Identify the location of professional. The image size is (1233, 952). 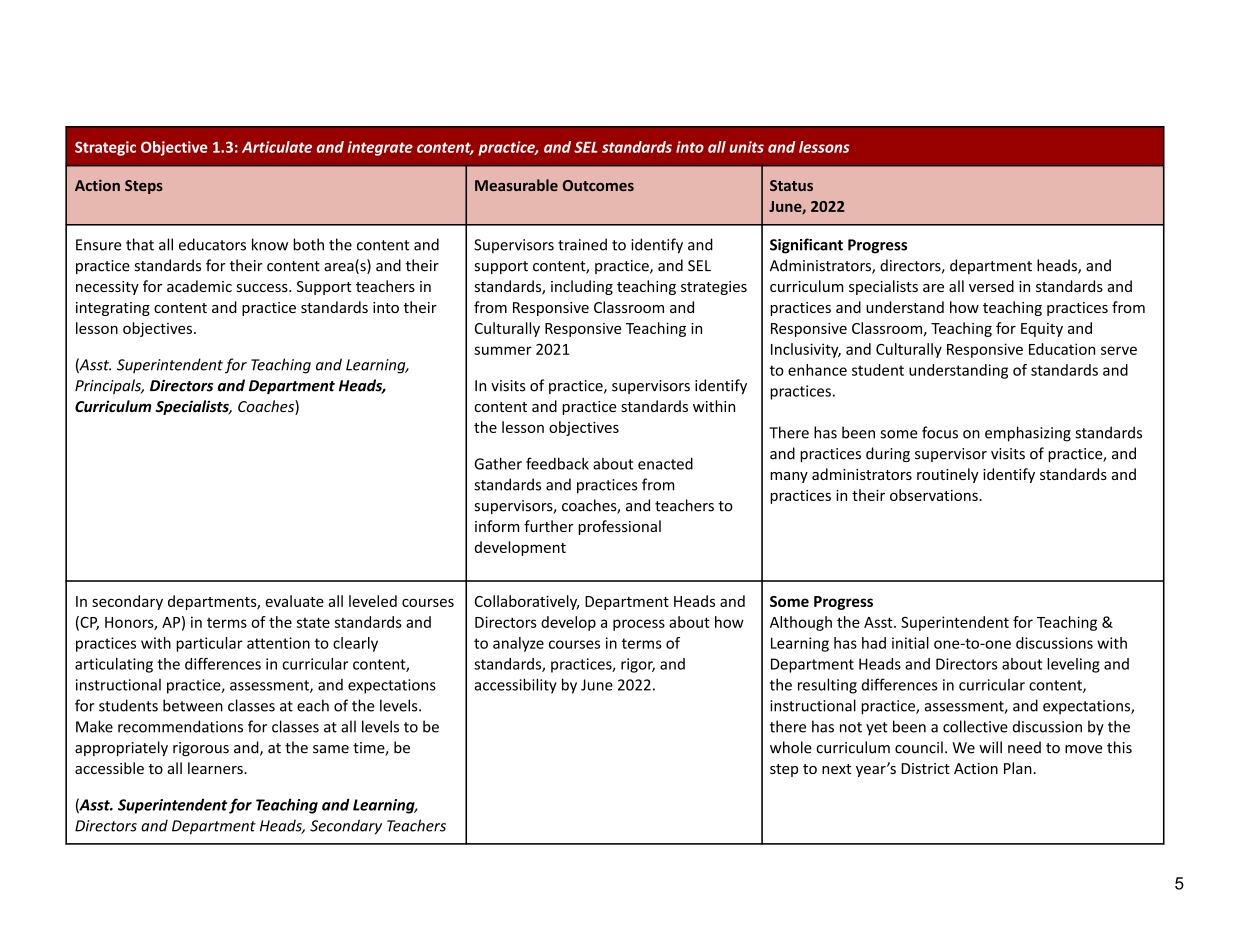
(619, 527).
